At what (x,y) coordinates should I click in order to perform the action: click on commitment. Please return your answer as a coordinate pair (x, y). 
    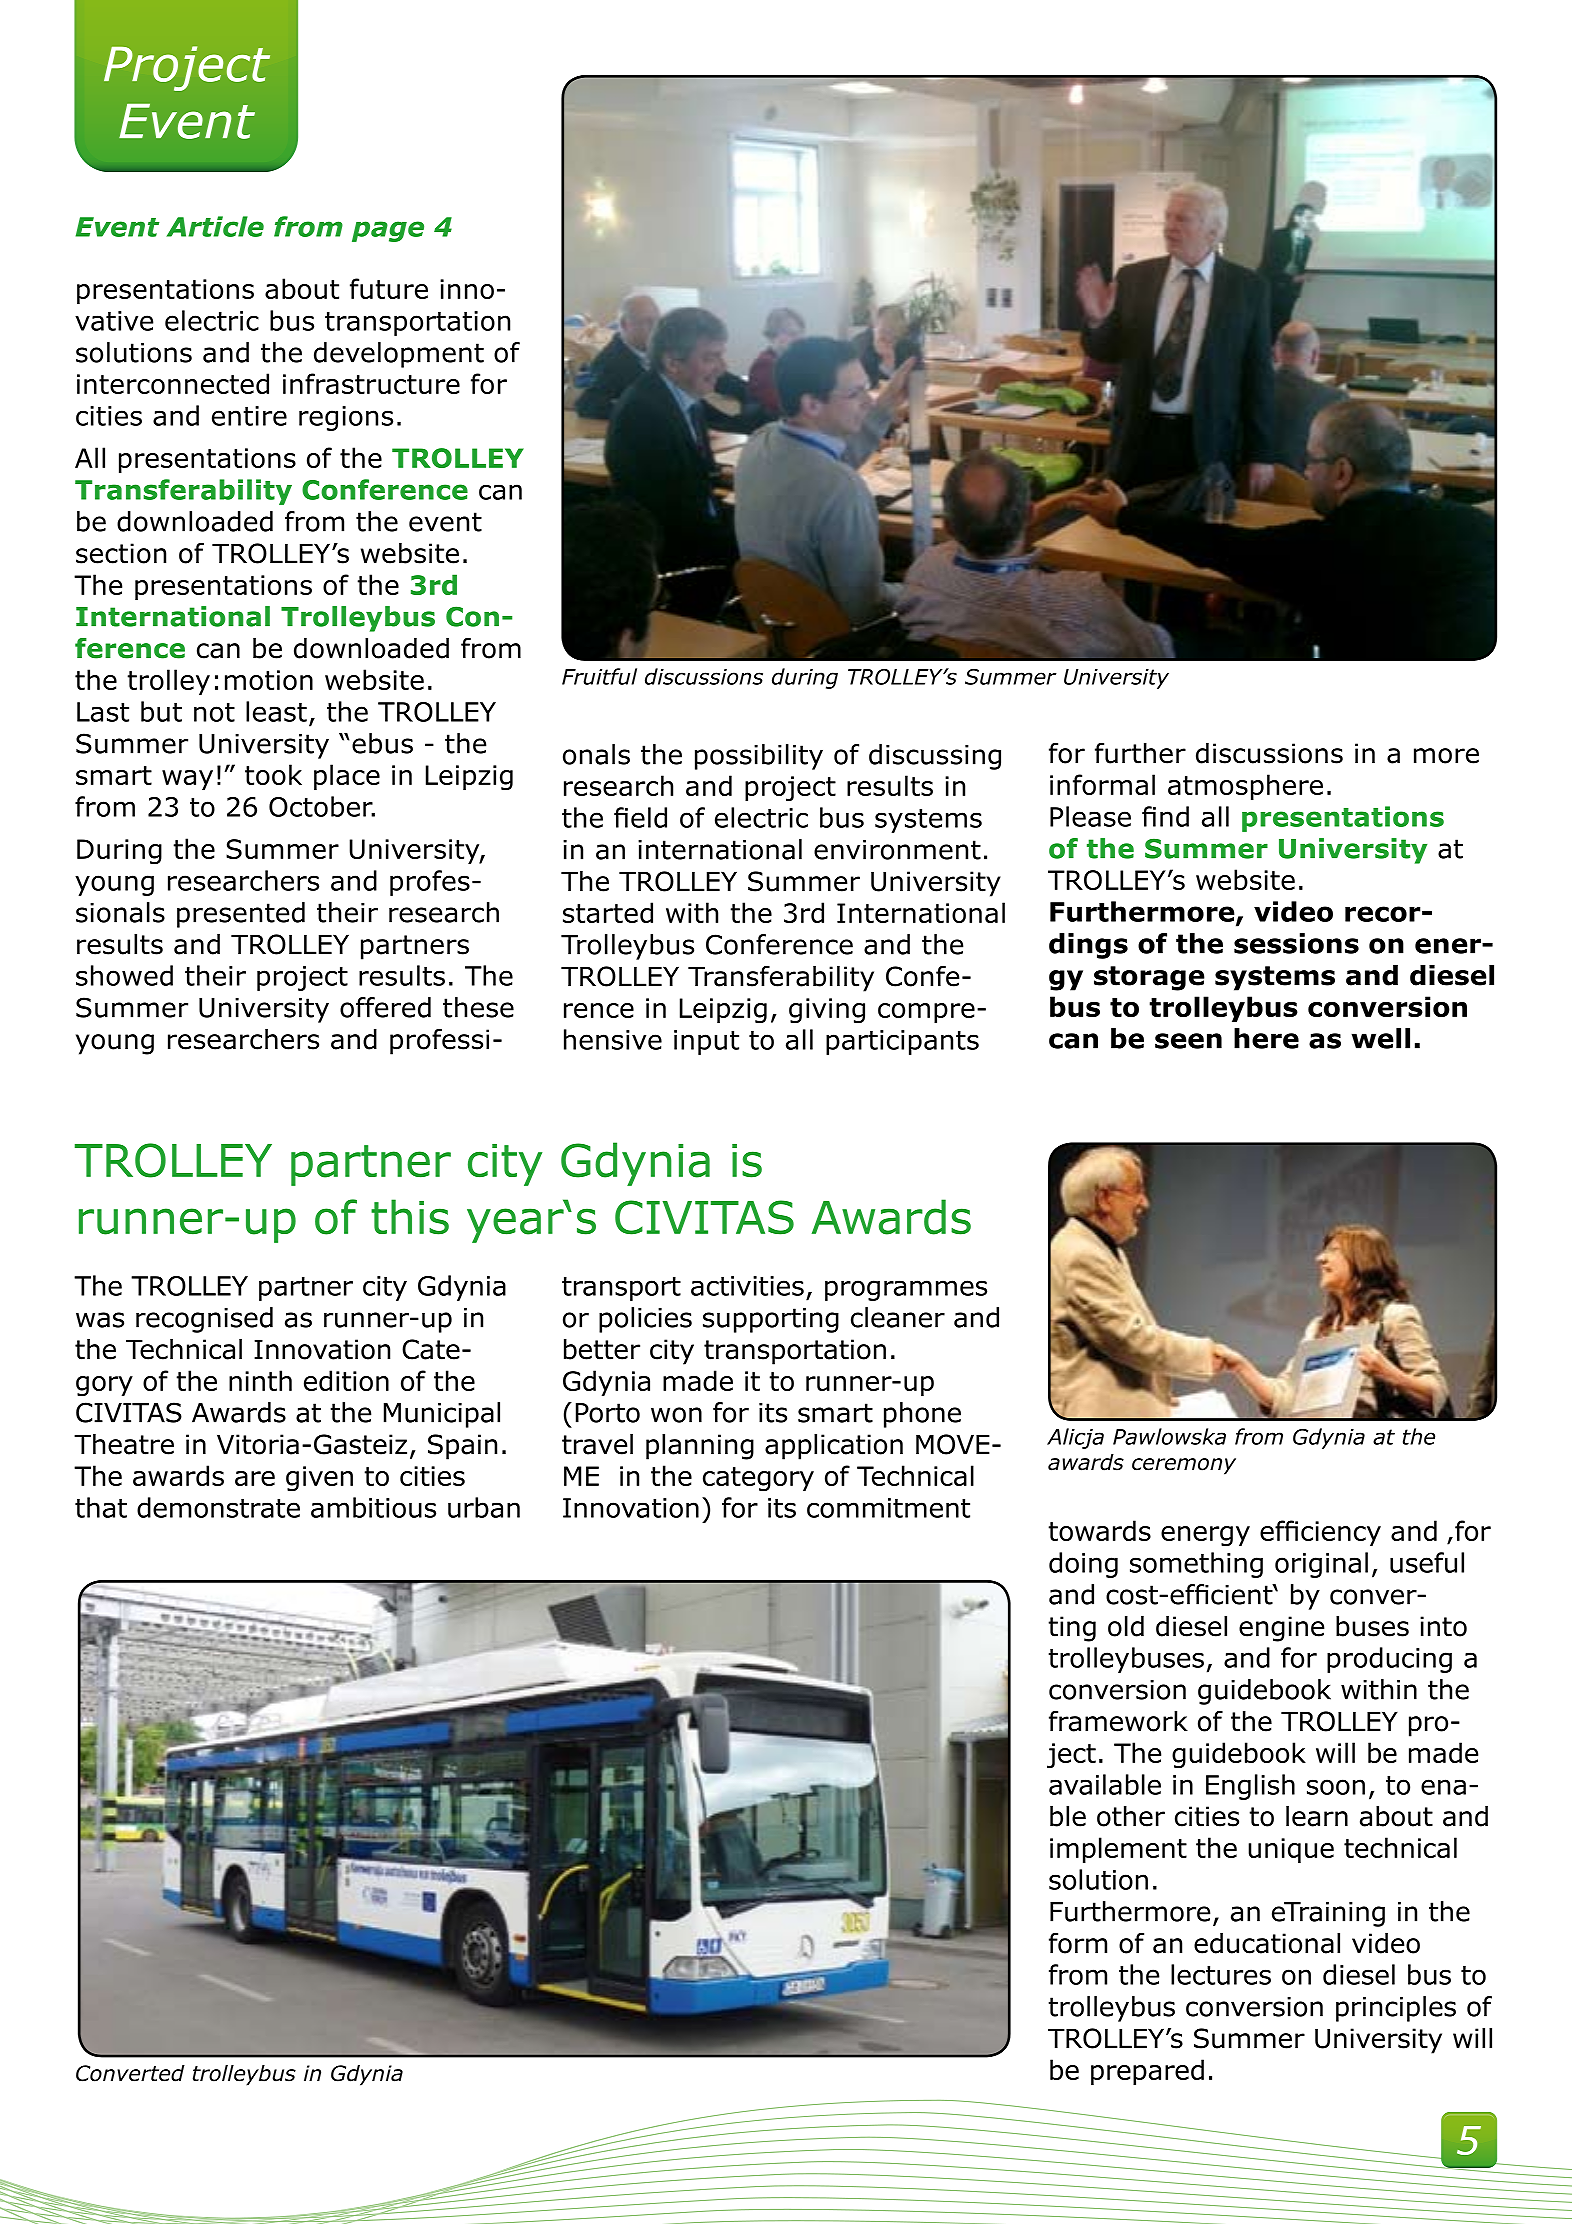
    Looking at the image, I should click on (888, 1508).
